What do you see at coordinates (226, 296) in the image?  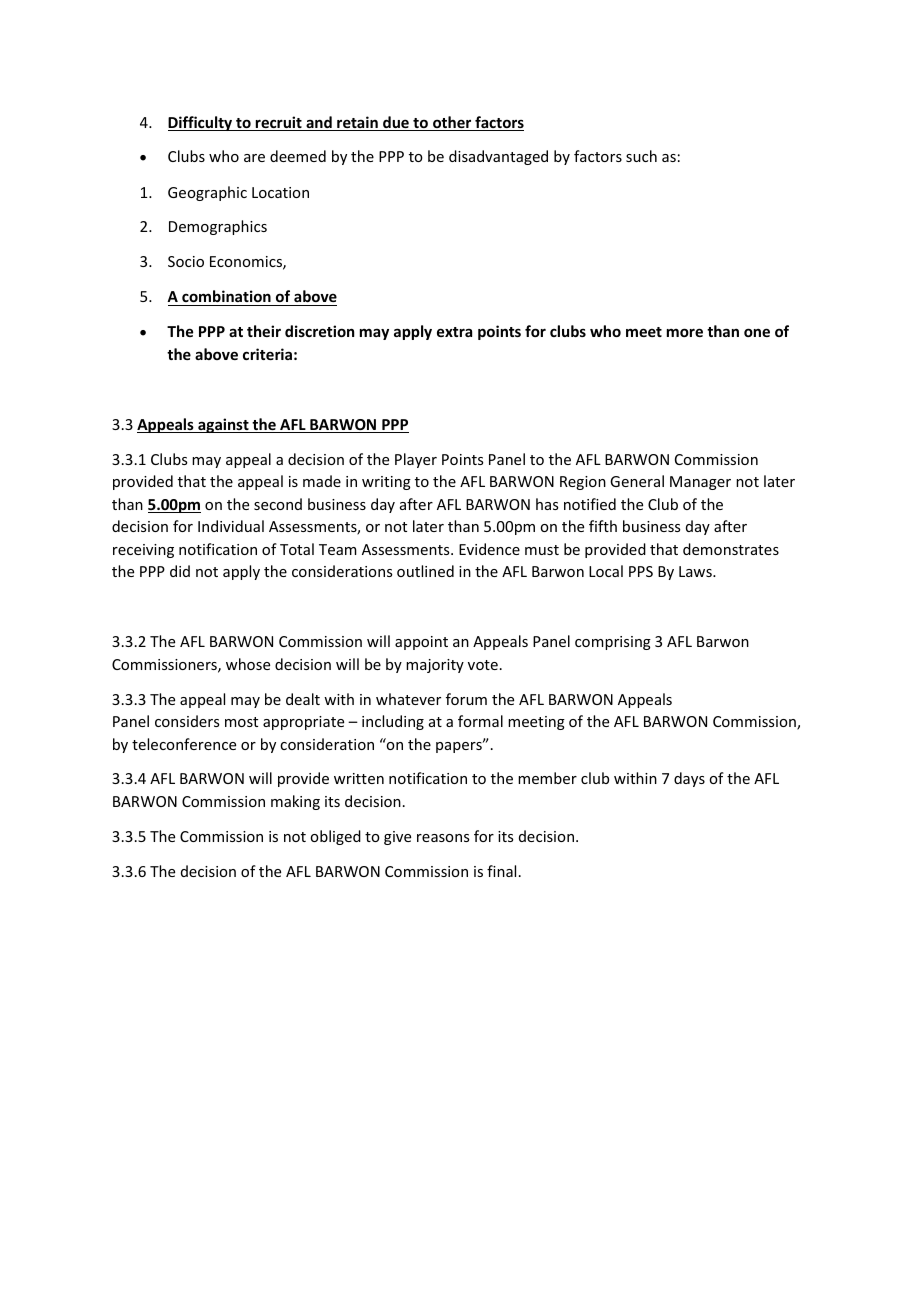 I see `combination` at bounding box center [226, 296].
